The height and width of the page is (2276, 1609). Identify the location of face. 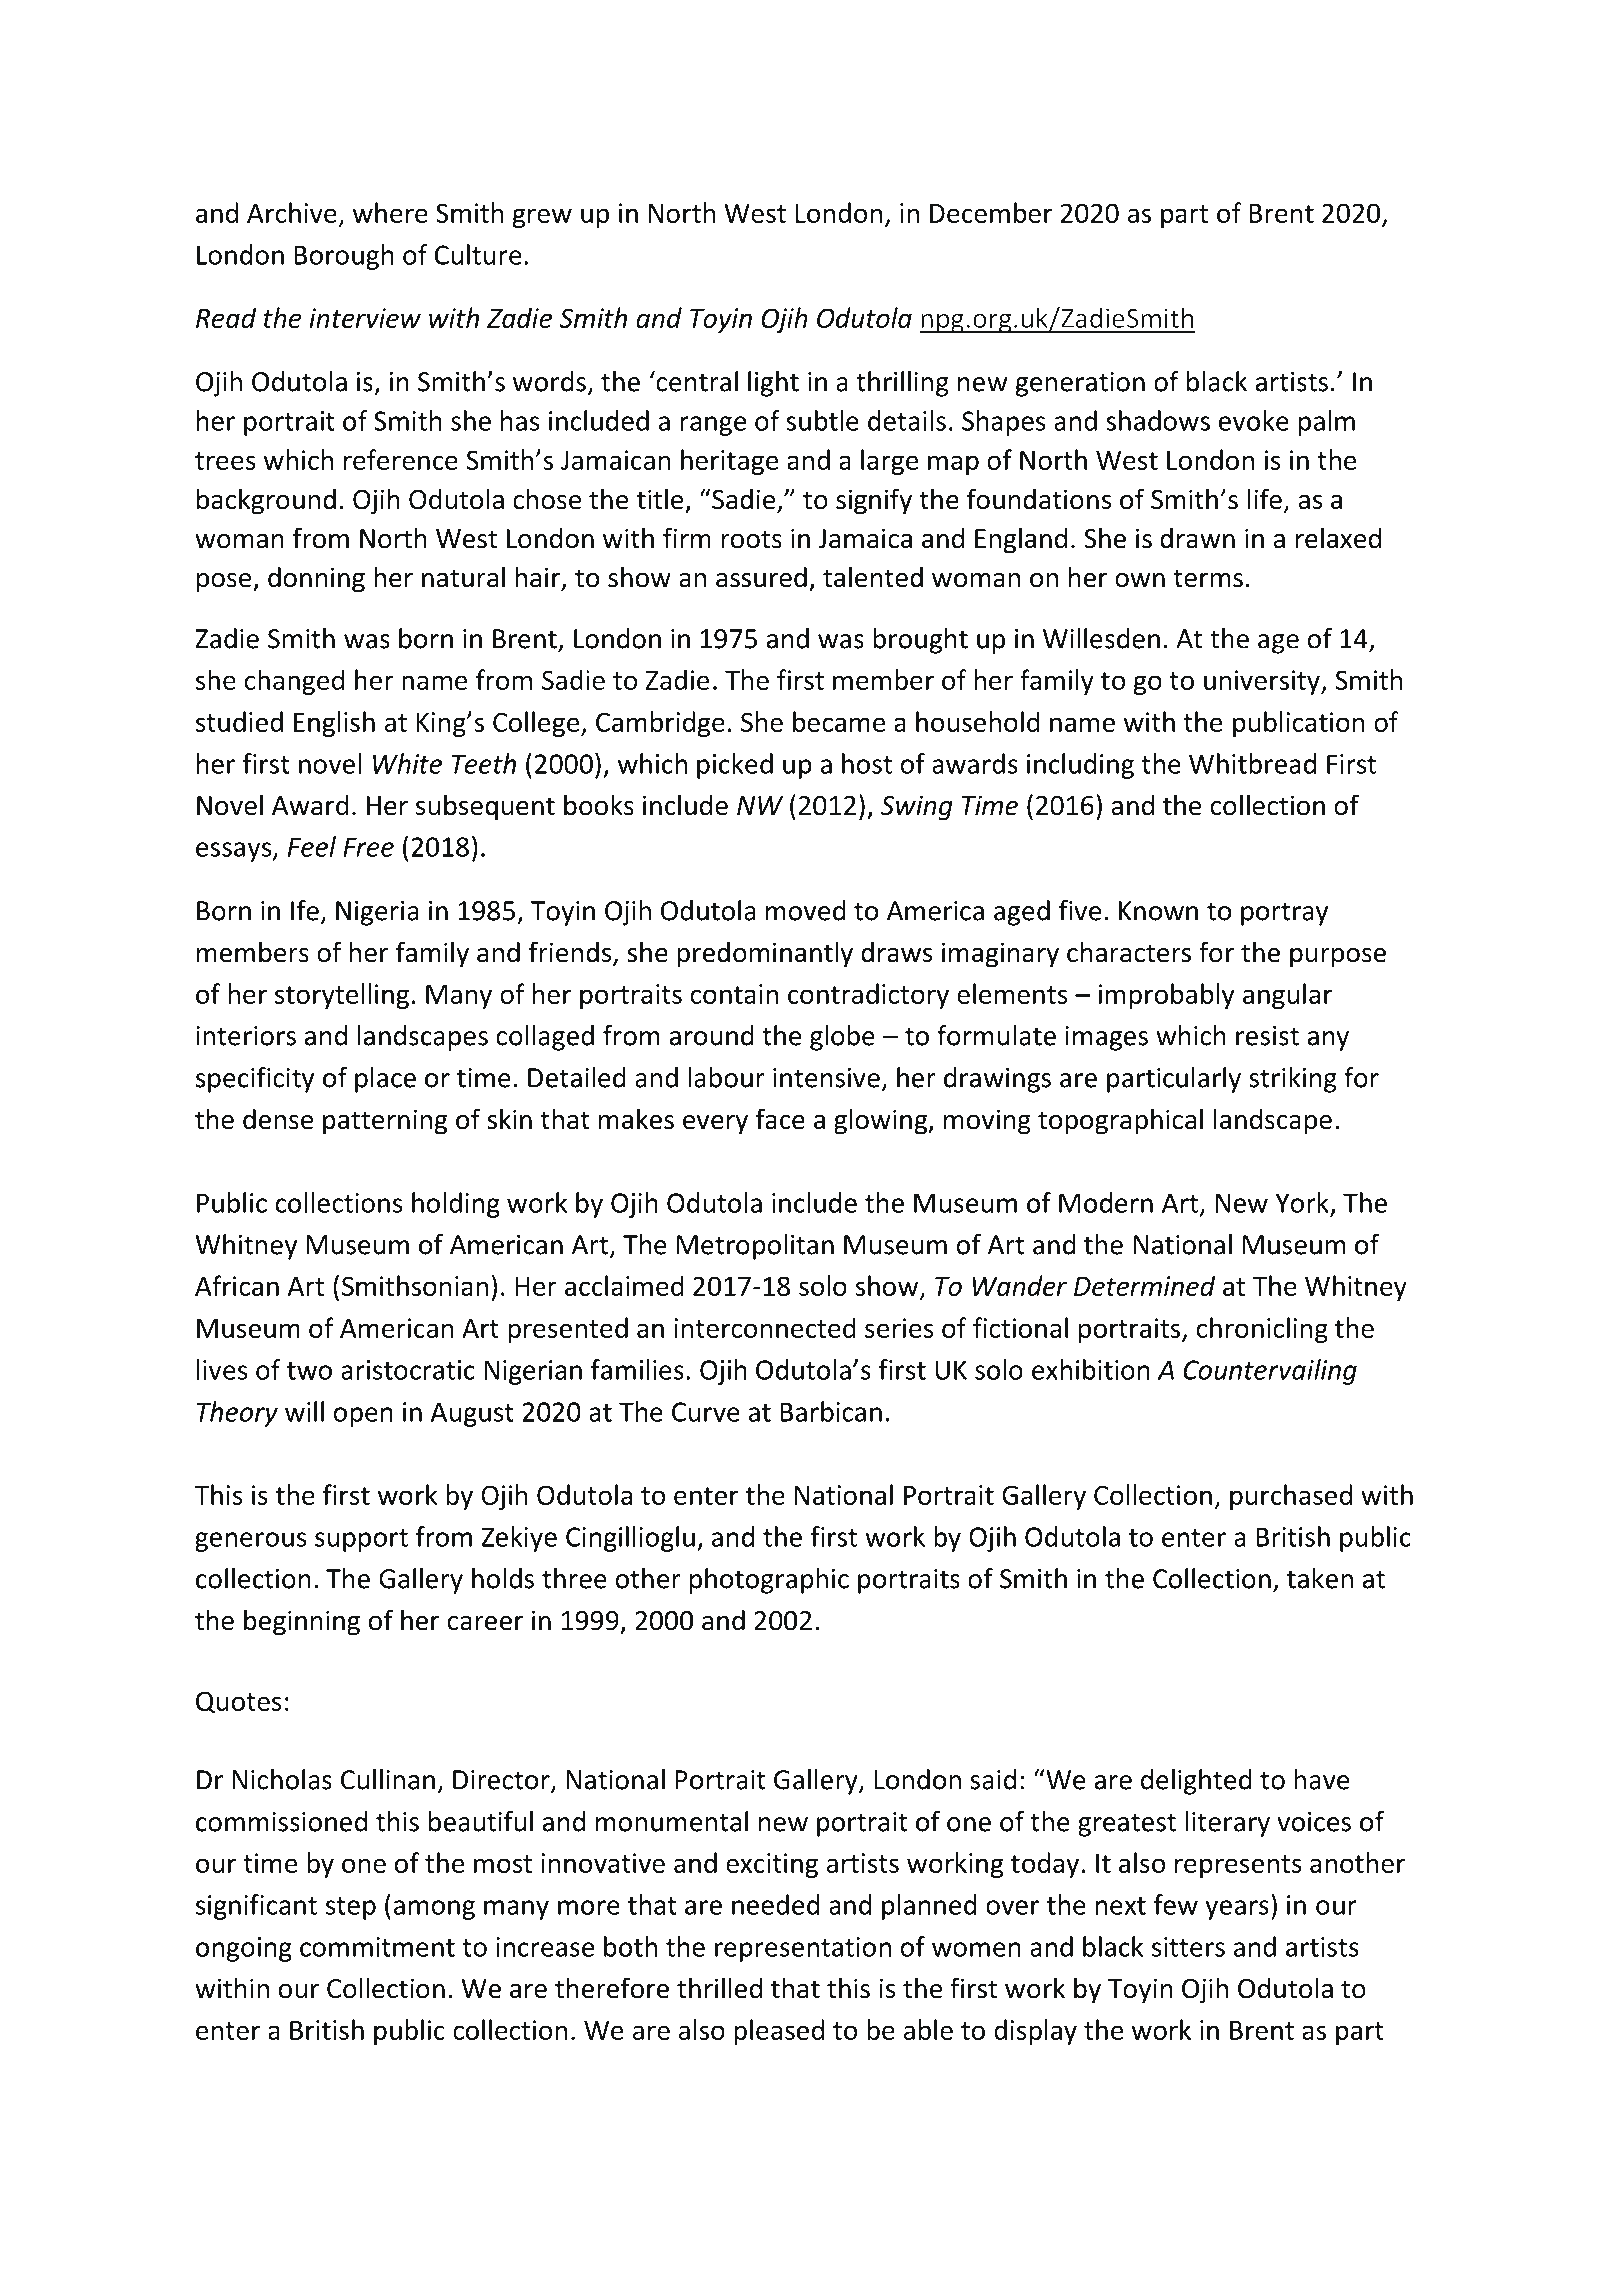
(780, 1119).
